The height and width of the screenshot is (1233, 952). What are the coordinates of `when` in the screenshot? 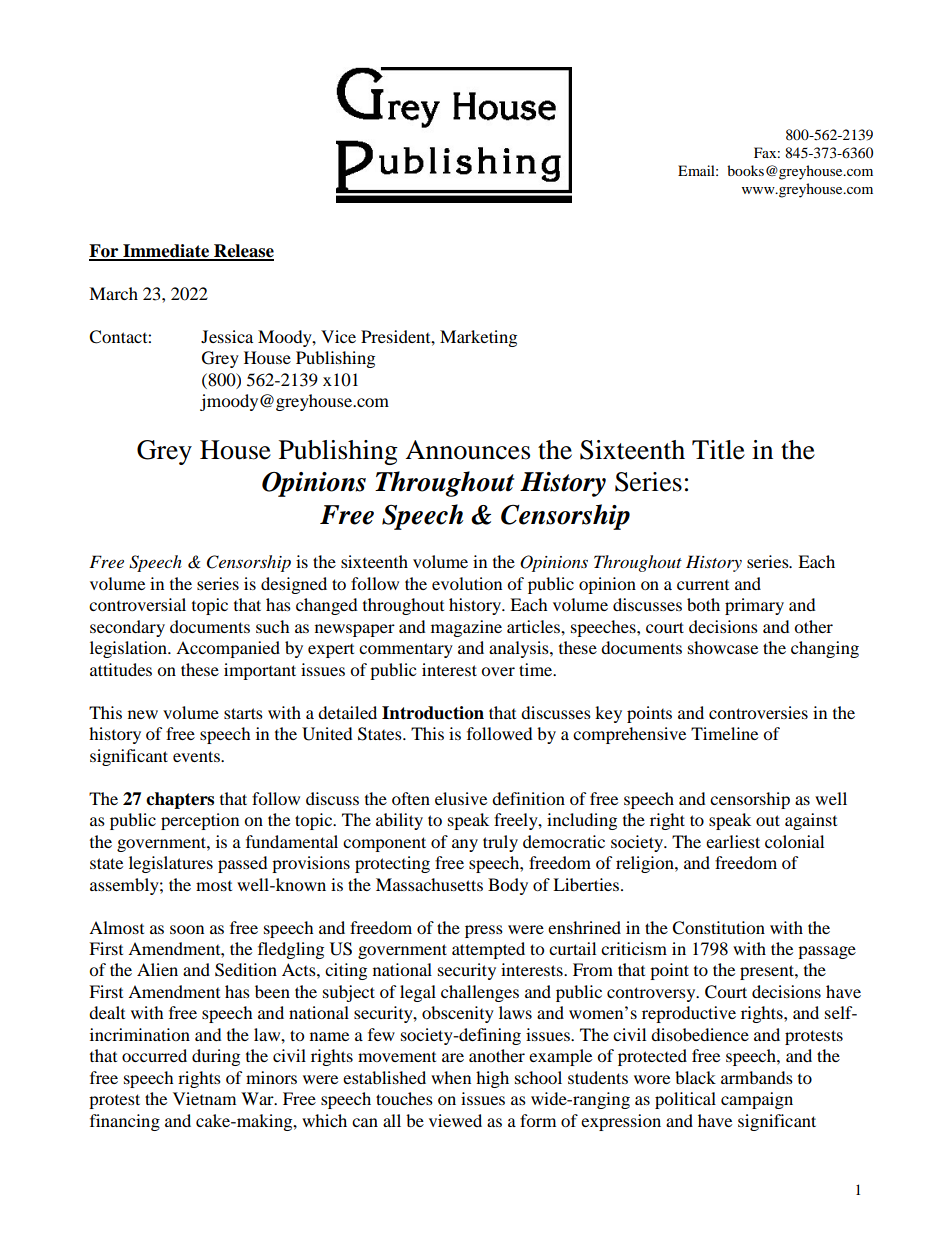 It's located at (451, 1077).
